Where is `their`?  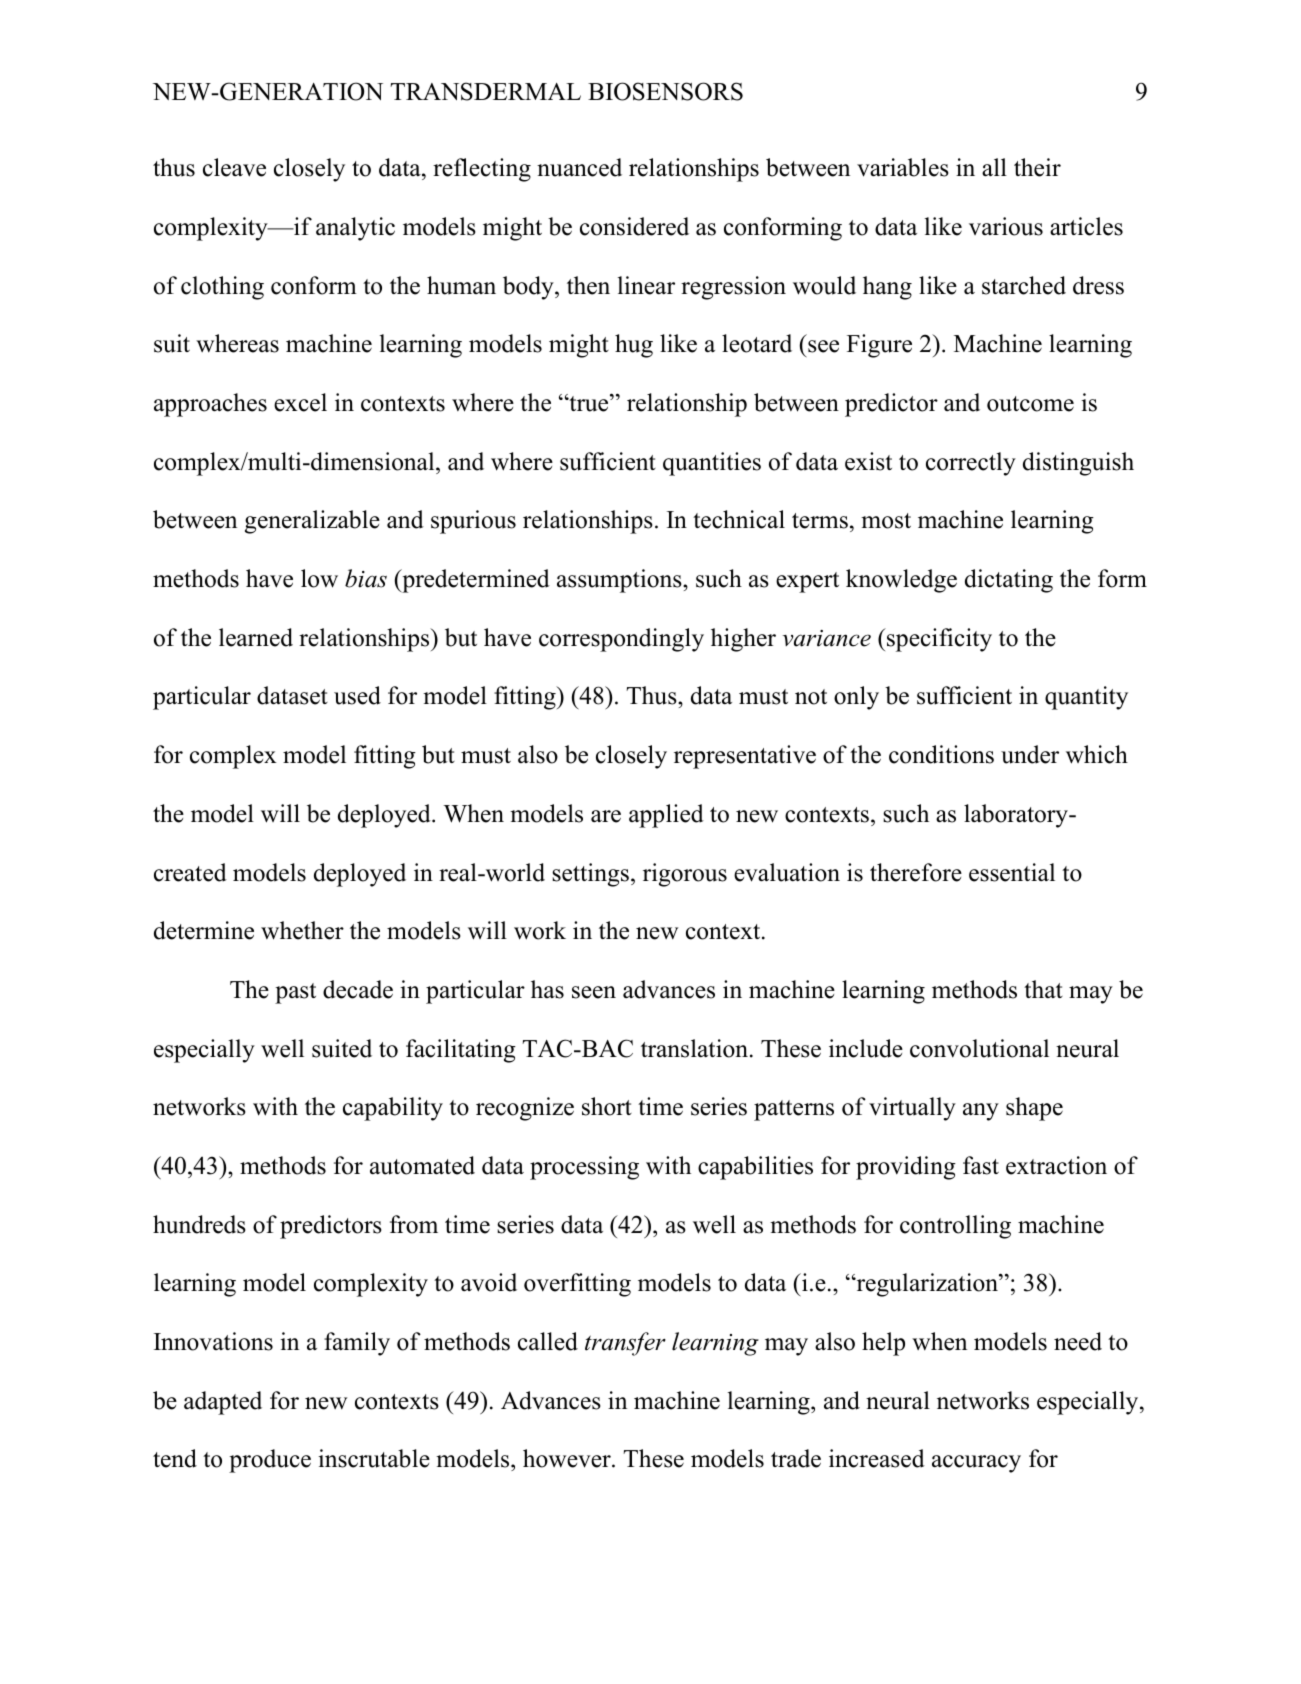
their is located at coordinates (1037, 167).
